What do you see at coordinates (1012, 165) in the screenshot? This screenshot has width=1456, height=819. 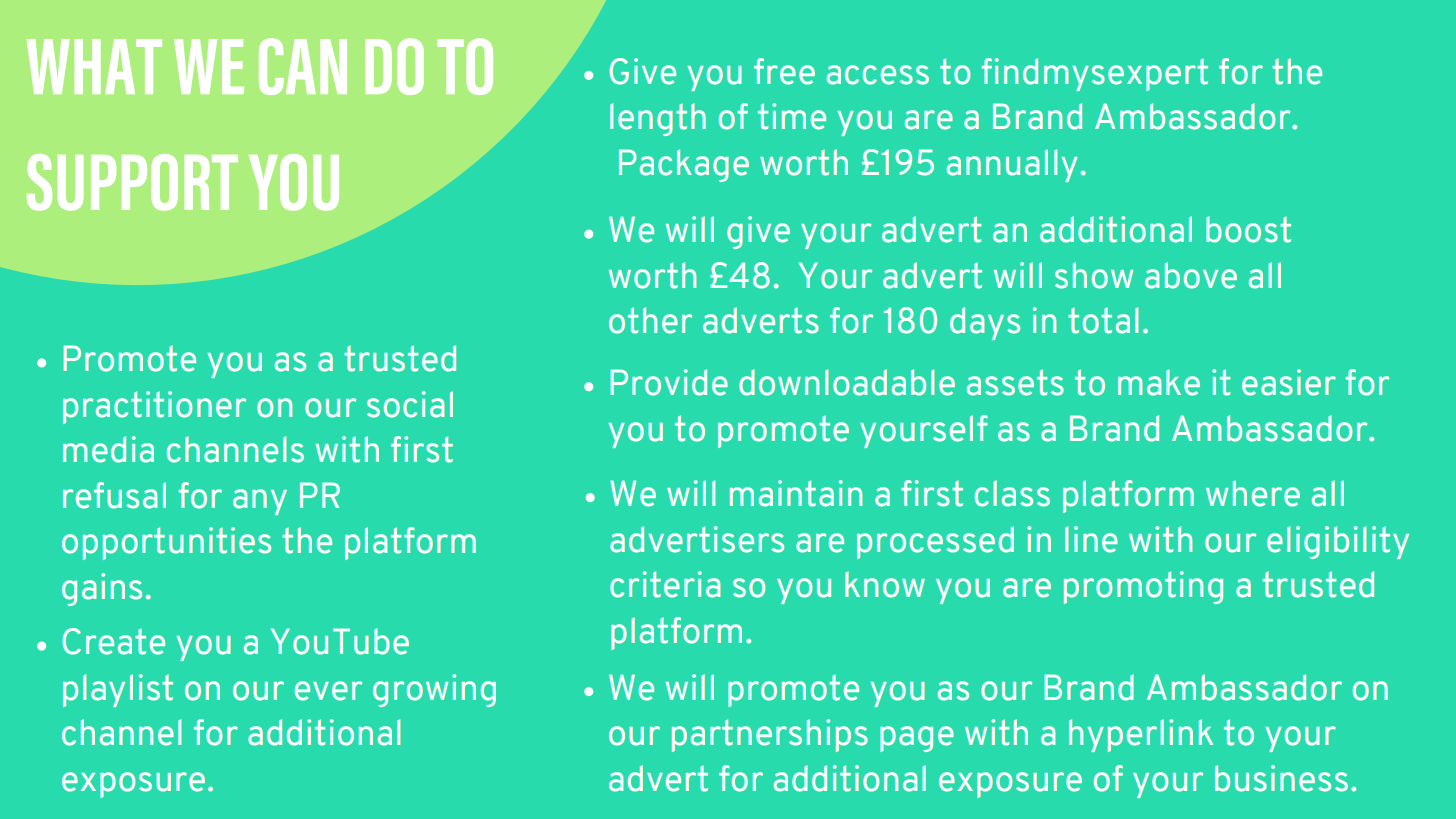 I see `annually` at bounding box center [1012, 165].
